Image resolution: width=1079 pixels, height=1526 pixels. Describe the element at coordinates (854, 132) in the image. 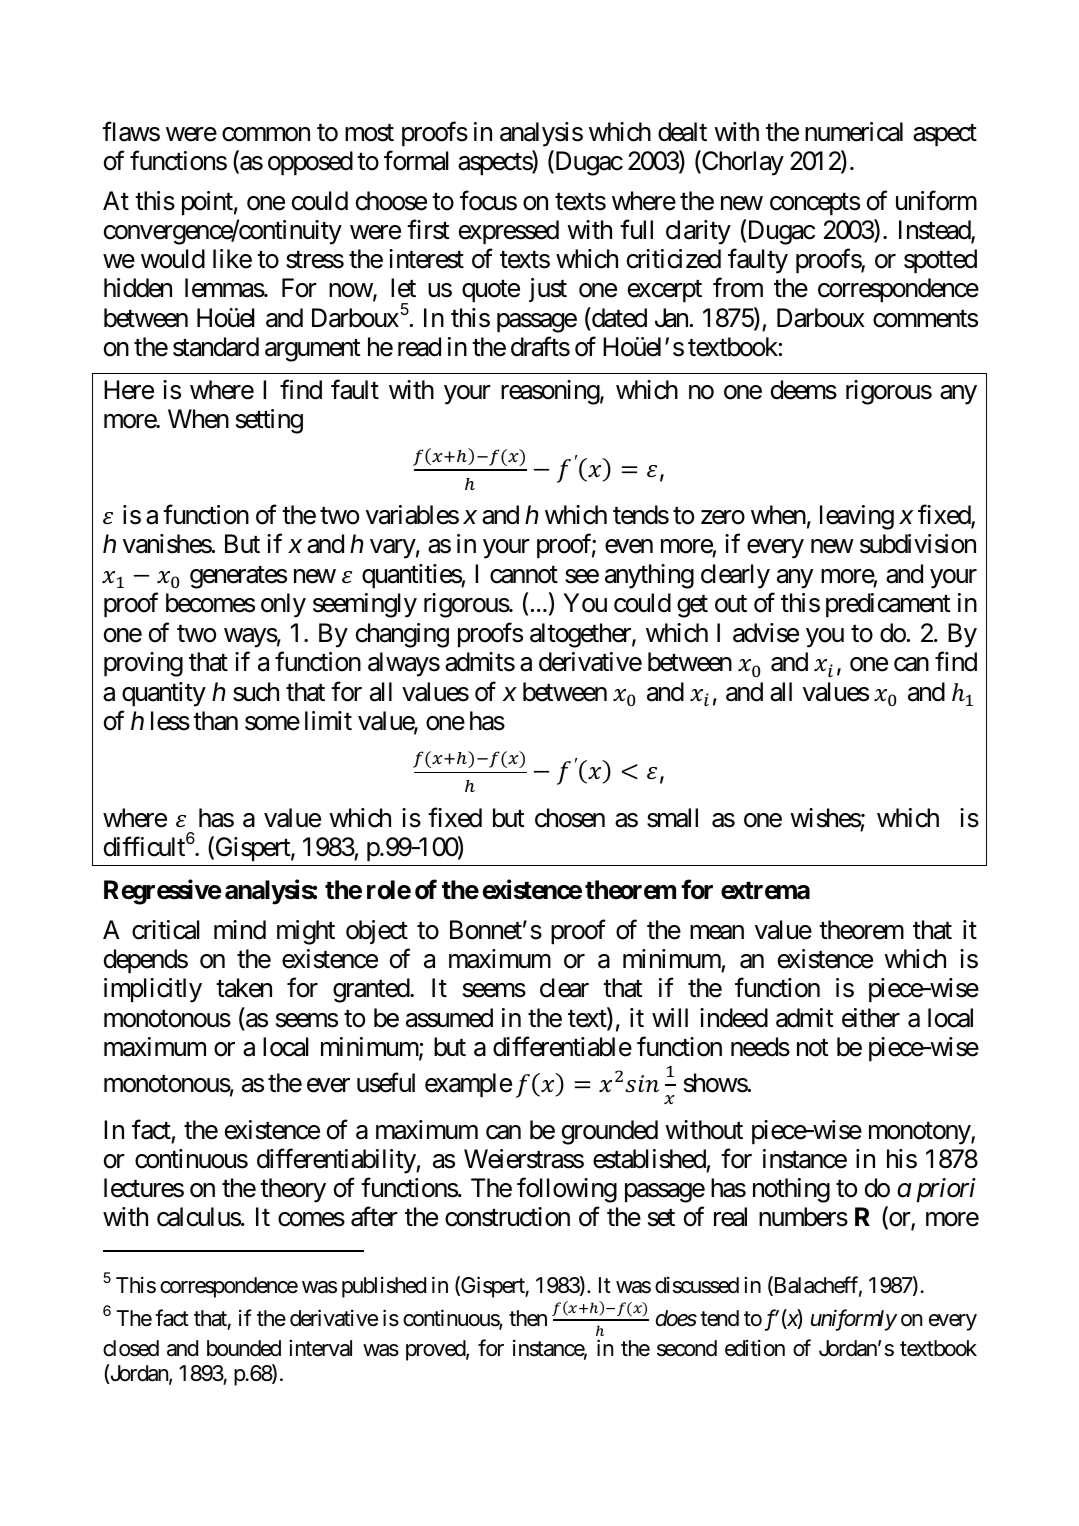

I see `numerical` at that location.
